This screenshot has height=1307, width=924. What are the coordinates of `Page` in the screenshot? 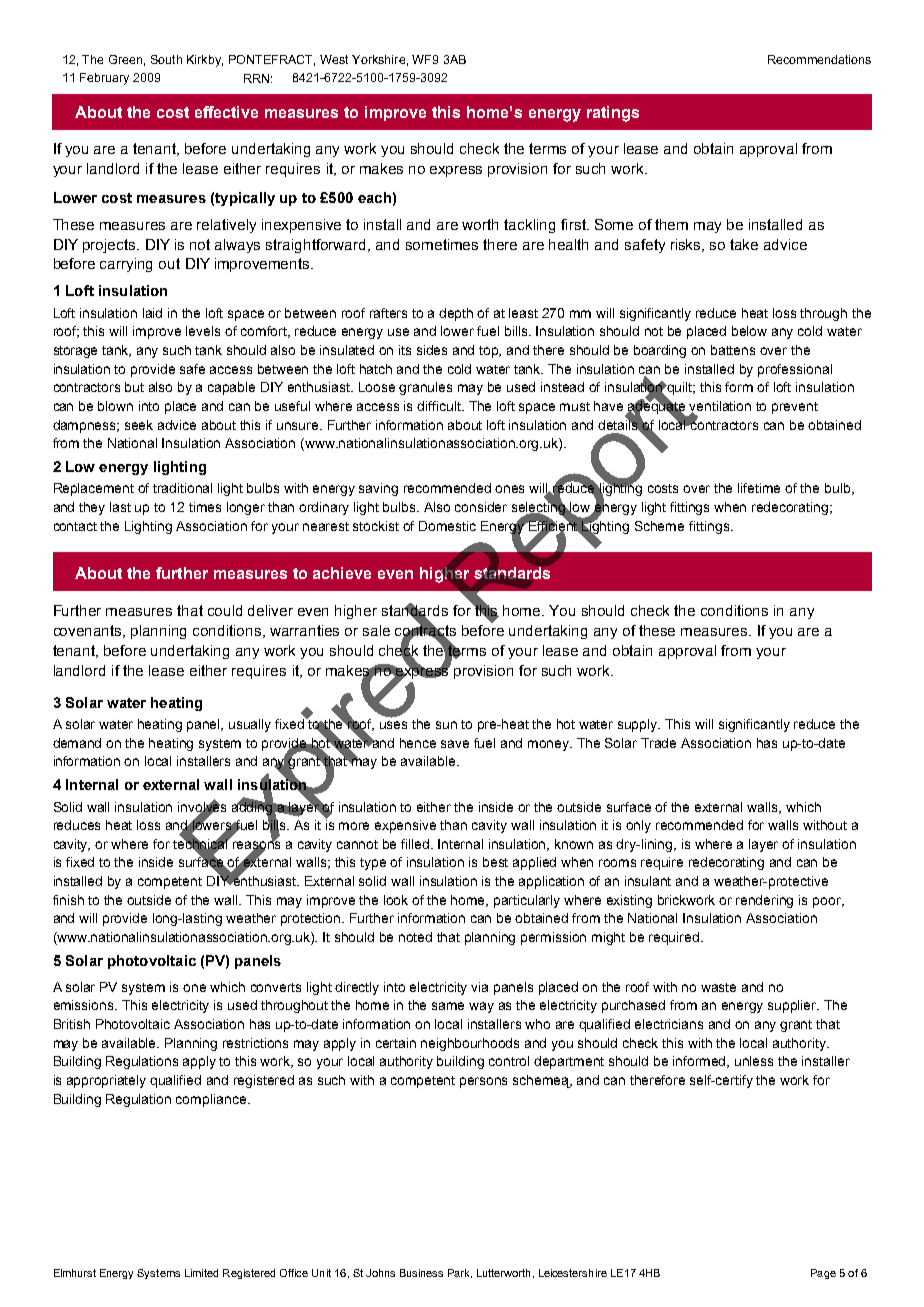 It's located at (823, 1274).
